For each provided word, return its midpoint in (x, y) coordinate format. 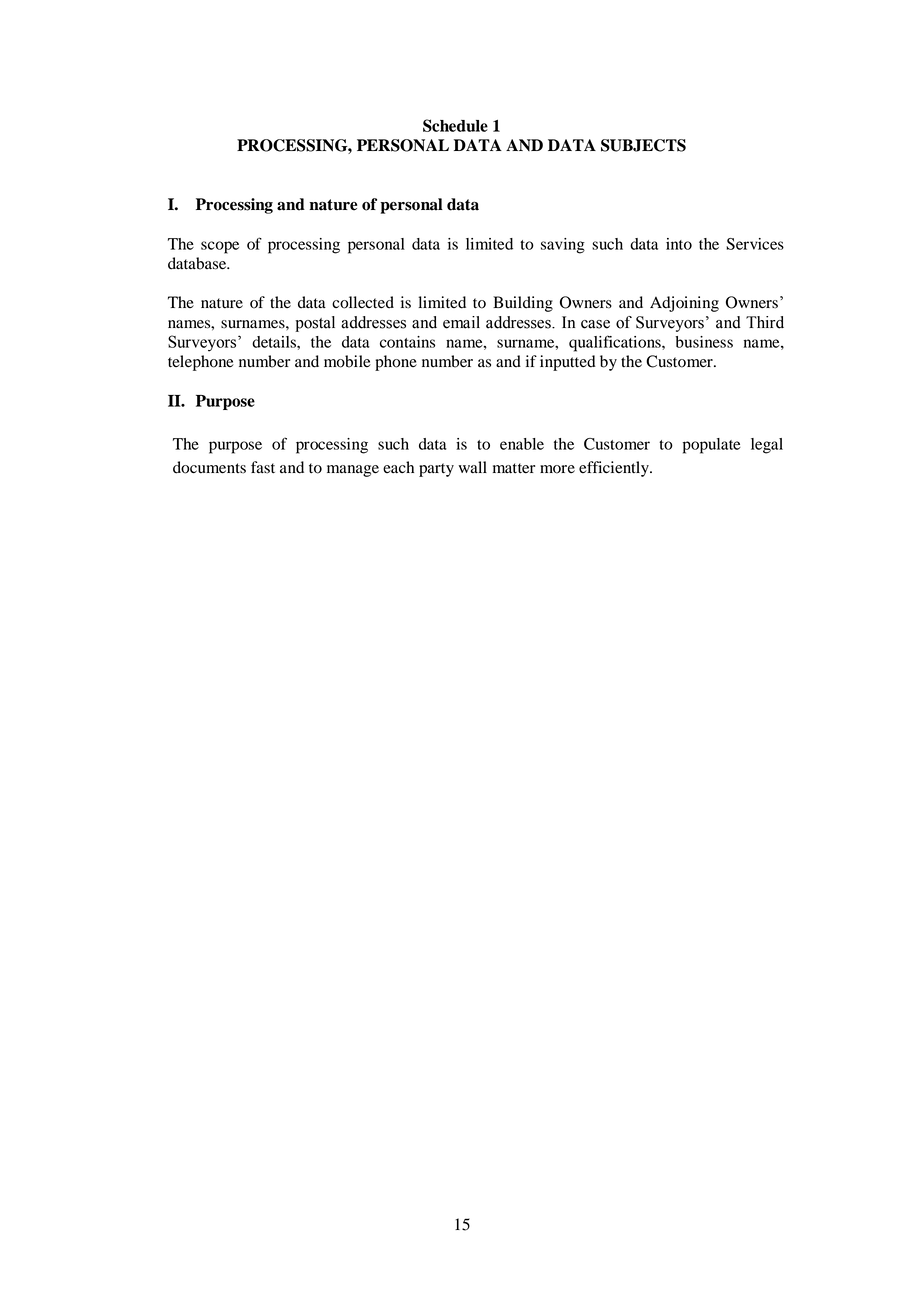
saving (563, 246)
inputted (568, 363)
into (679, 244)
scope (220, 247)
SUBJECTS (643, 145)
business (704, 342)
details (275, 342)
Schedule (455, 125)
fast (263, 467)
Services (755, 244)
